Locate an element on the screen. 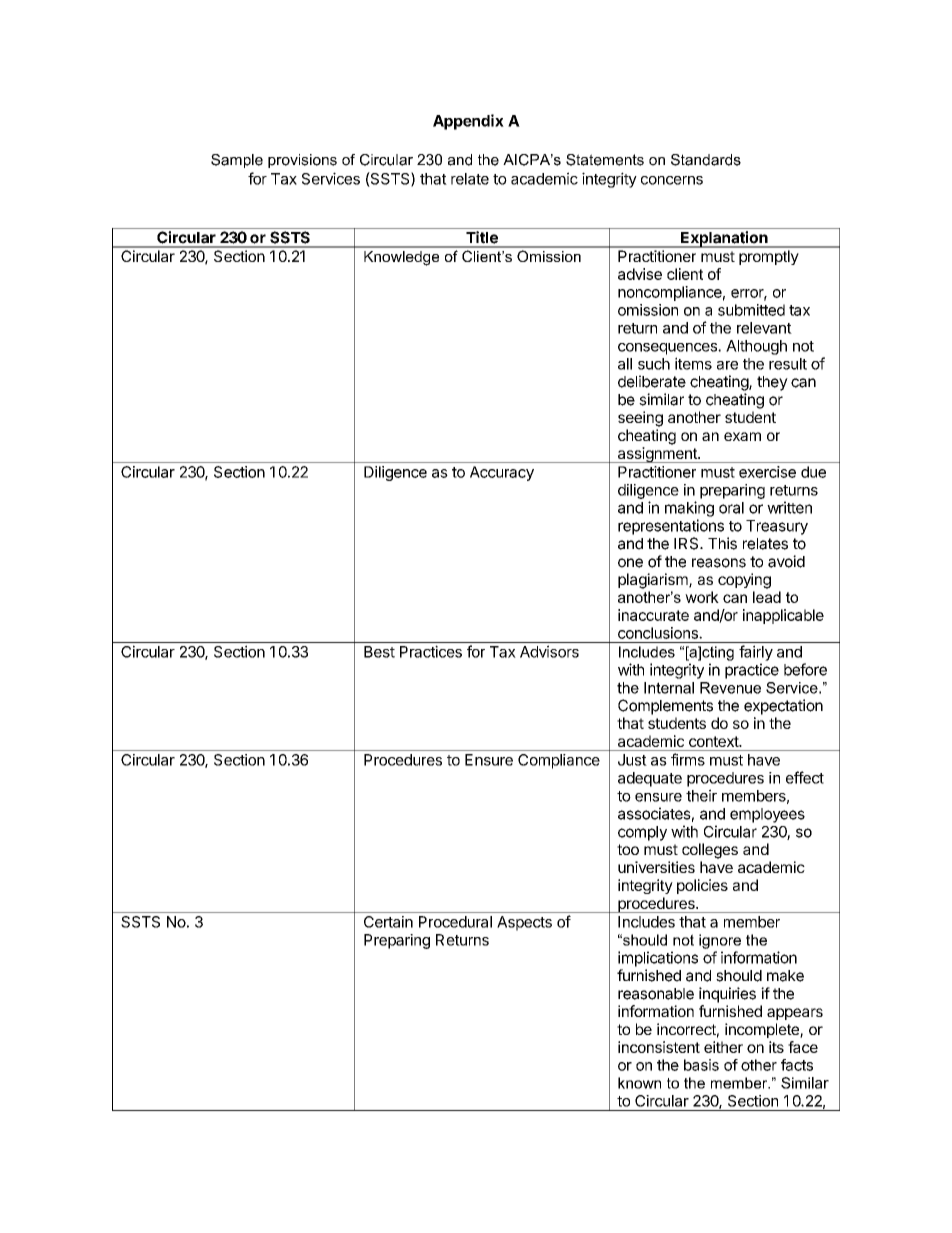 This screenshot has height=1233, width=952. Appendix is located at coordinates (468, 122).
